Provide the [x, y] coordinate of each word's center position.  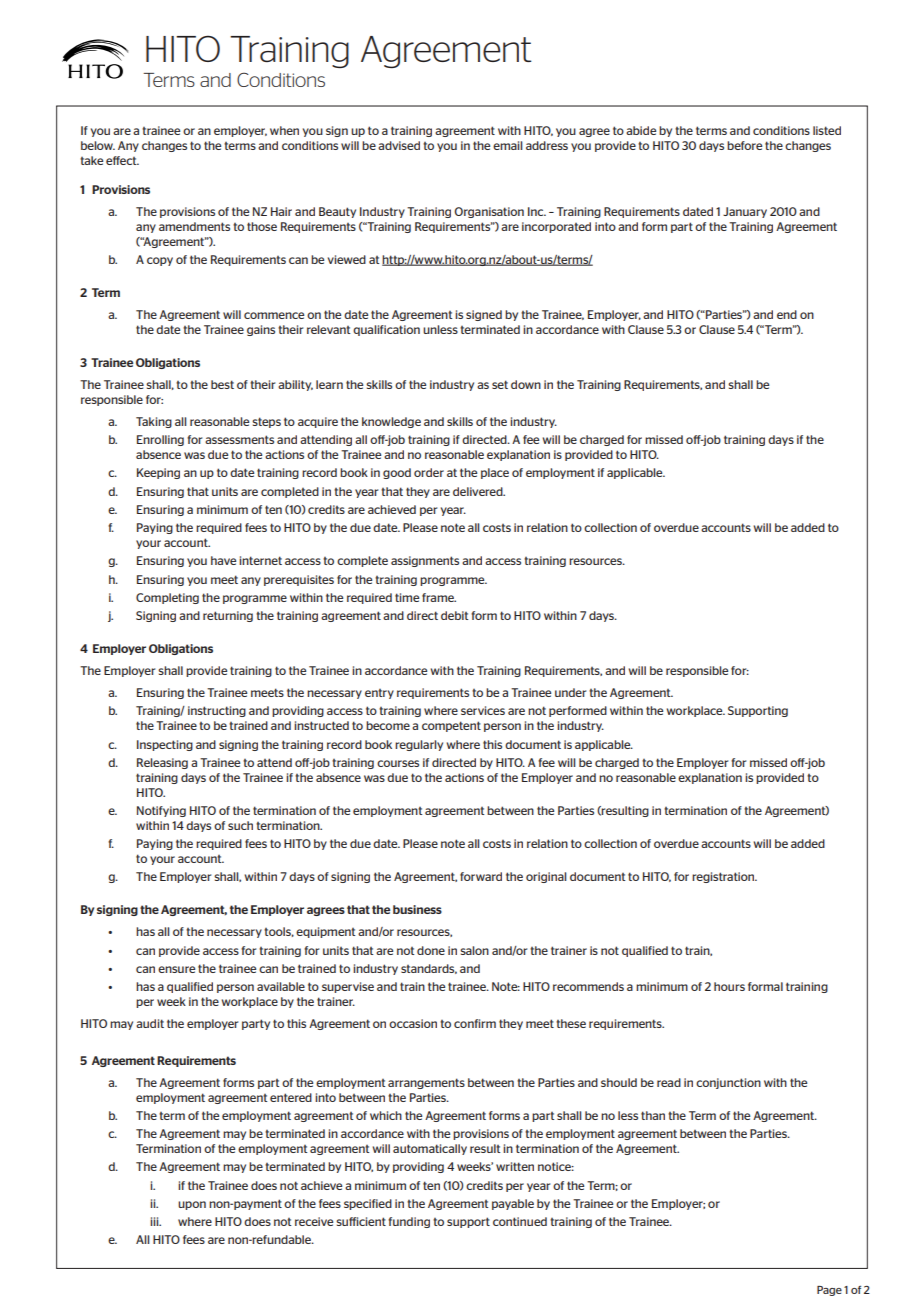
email [508, 145]
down [526, 384]
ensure [176, 969]
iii [155, 1221]
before [744, 145]
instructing [217, 711]
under [570, 692]
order [429, 472]
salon [474, 950]
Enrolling [160, 440]
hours [729, 986]
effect [122, 160]
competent [451, 726]
